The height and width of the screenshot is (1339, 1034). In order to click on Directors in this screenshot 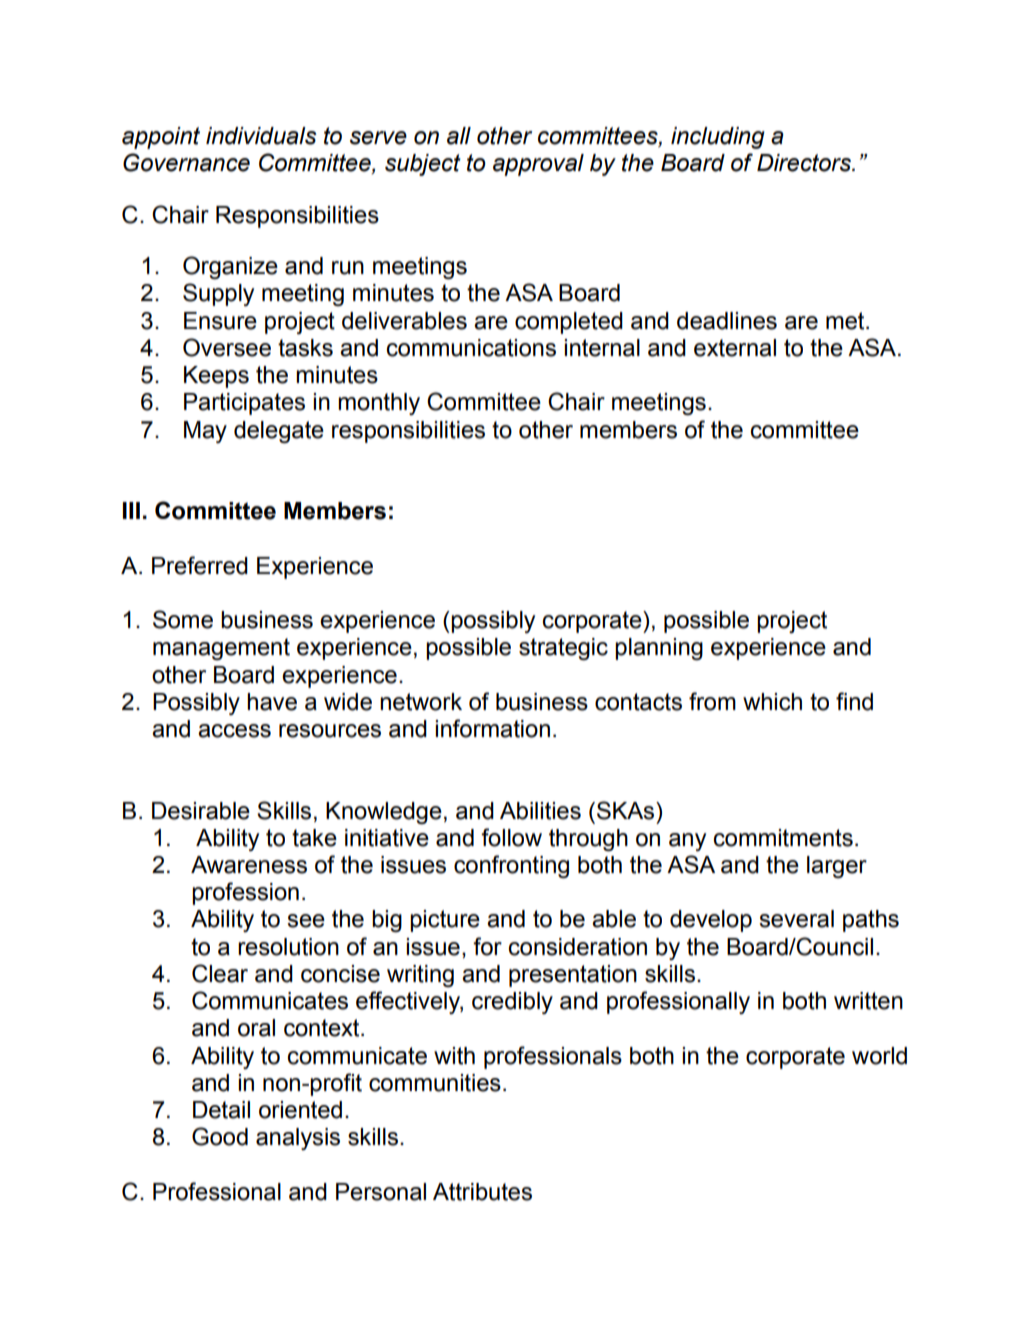, I will do `click(805, 163)`.
